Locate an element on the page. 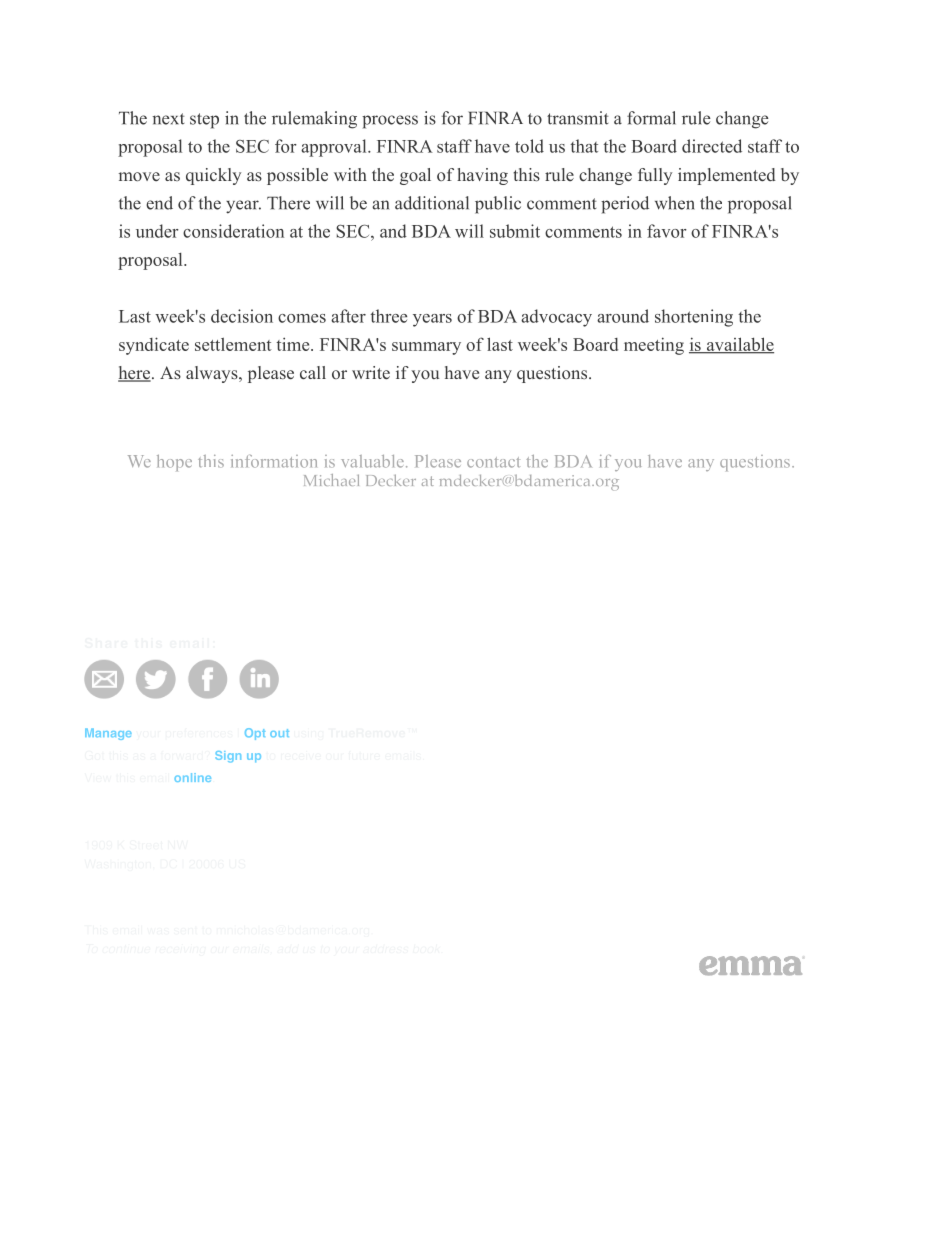 The image size is (952, 1233). online is located at coordinates (192, 777).
